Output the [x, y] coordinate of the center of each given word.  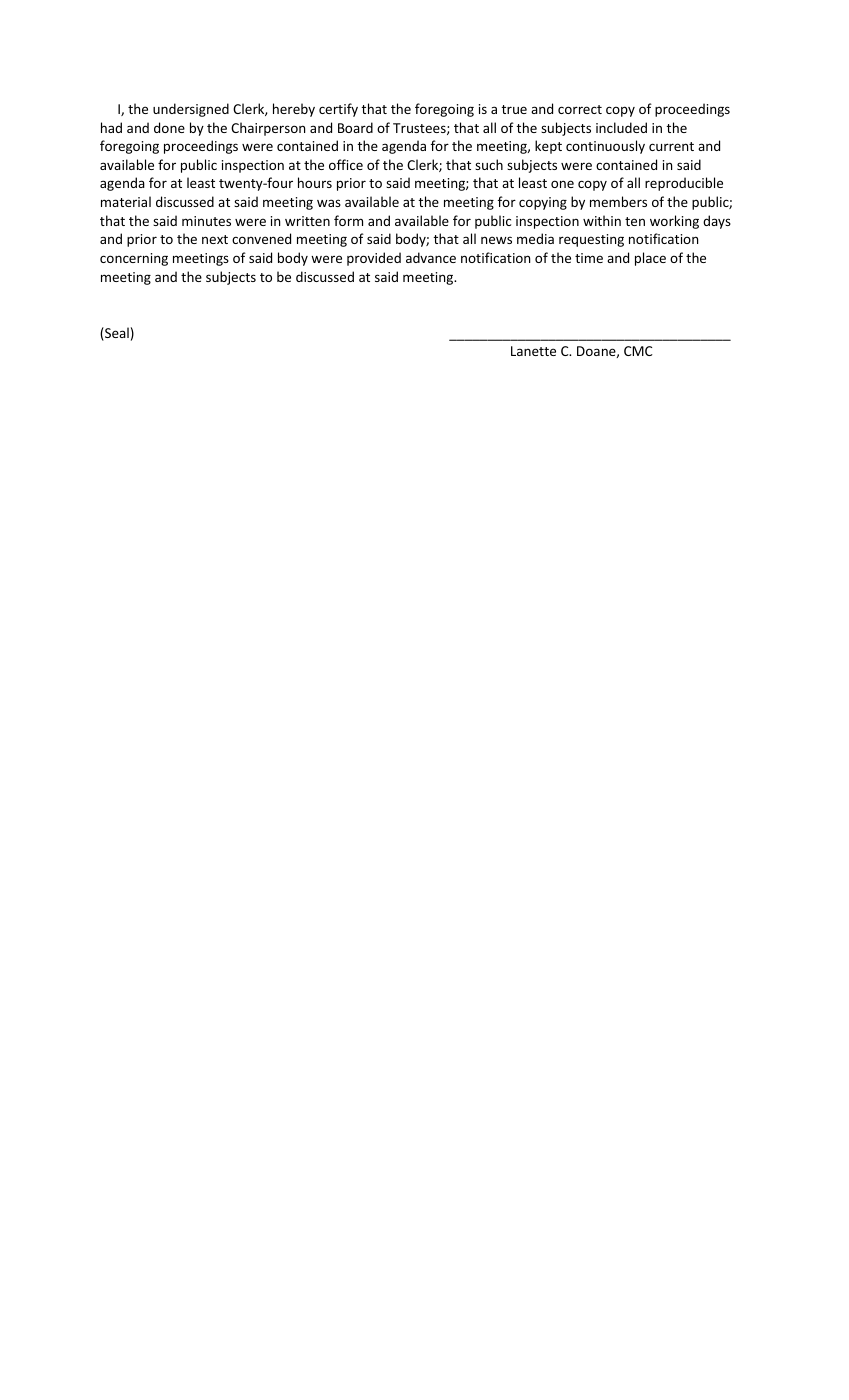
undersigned [191, 110]
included [621, 127]
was [329, 203]
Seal [116, 334]
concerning [134, 259]
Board [355, 127]
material [126, 201]
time [589, 258]
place [650, 259]
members [618, 201]
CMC [638, 351]
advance [431, 257]
